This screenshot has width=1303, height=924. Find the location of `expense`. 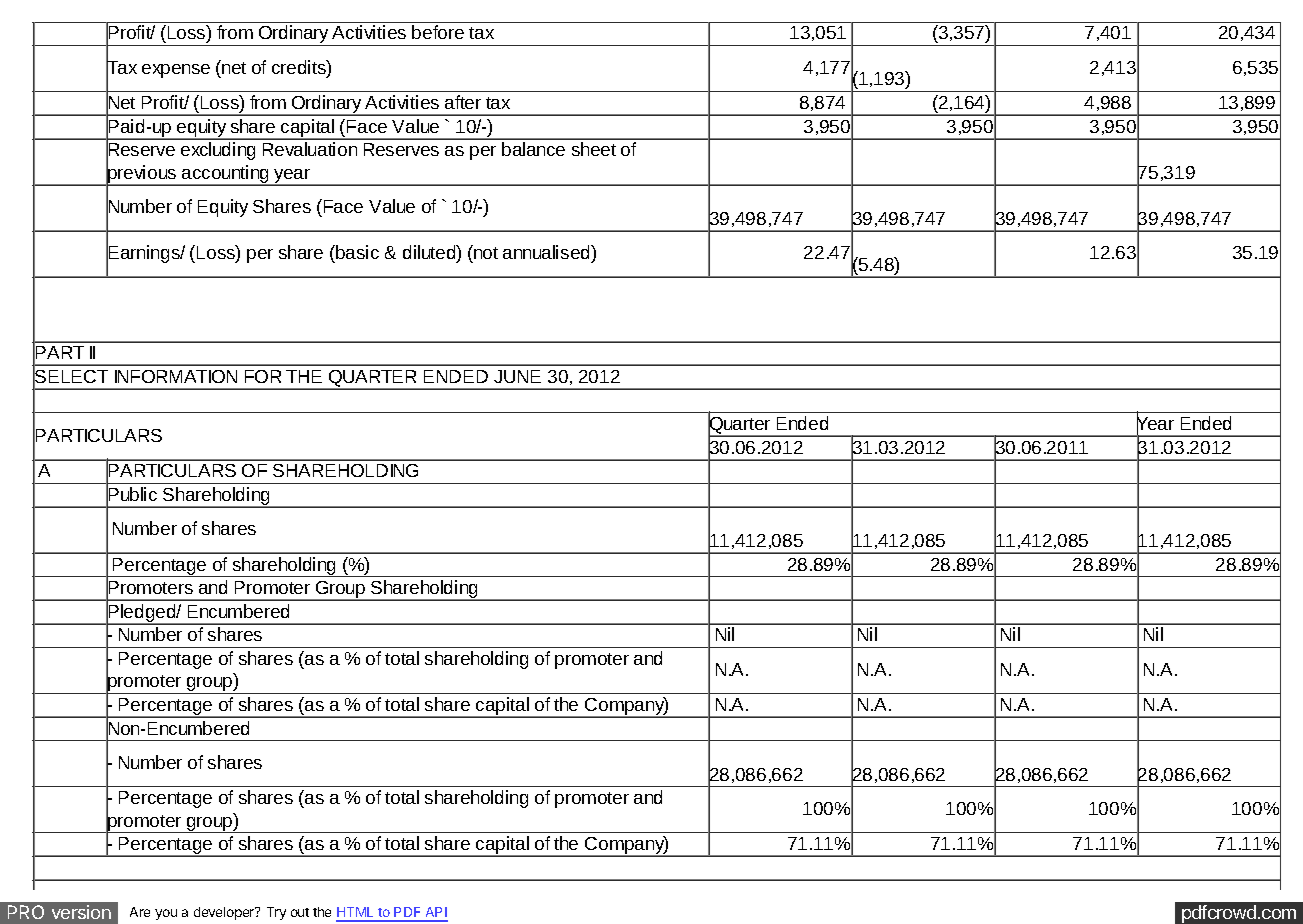

expense is located at coordinates (176, 71).
